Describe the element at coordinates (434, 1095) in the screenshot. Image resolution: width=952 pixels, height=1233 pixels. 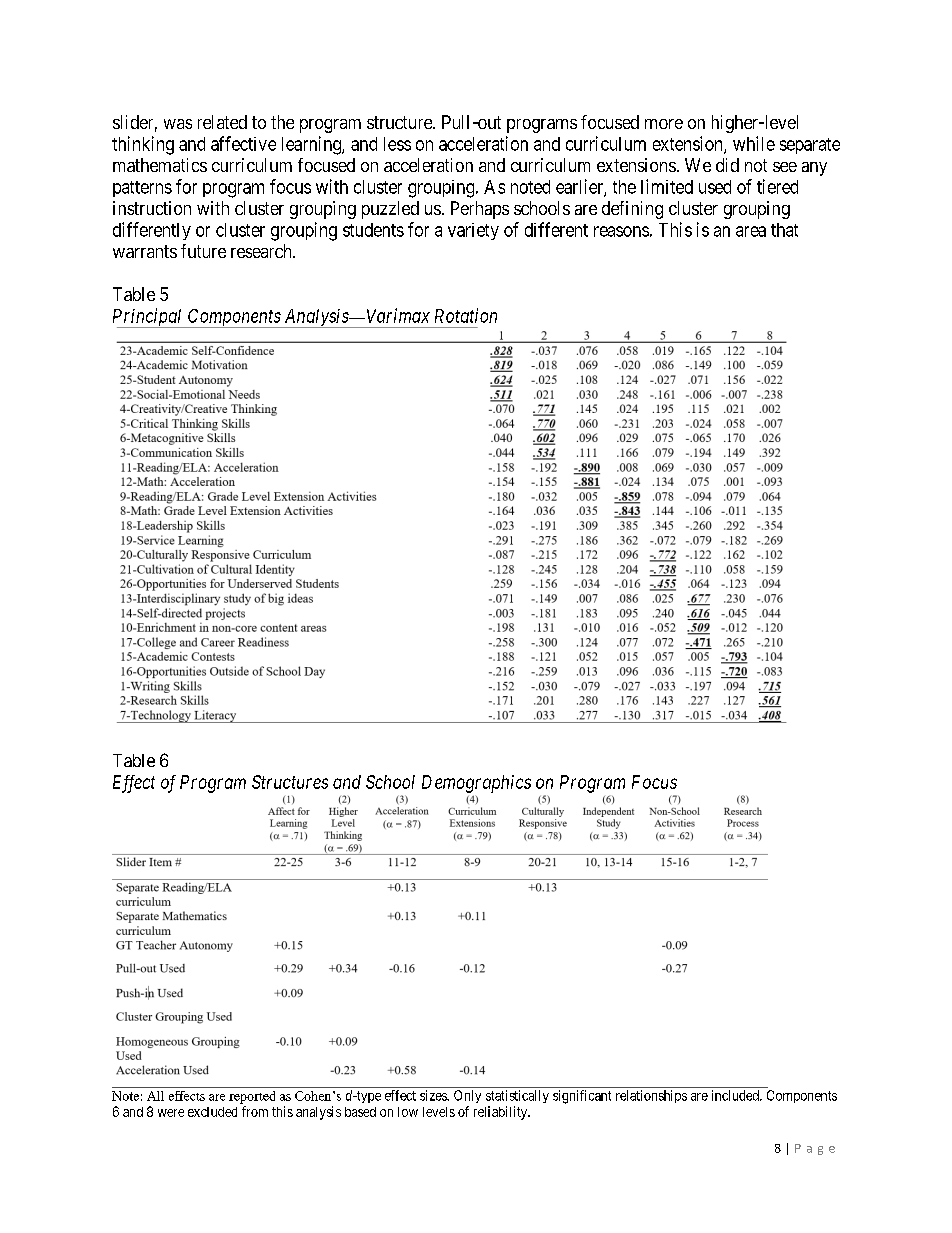
I see `sizes` at that location.
